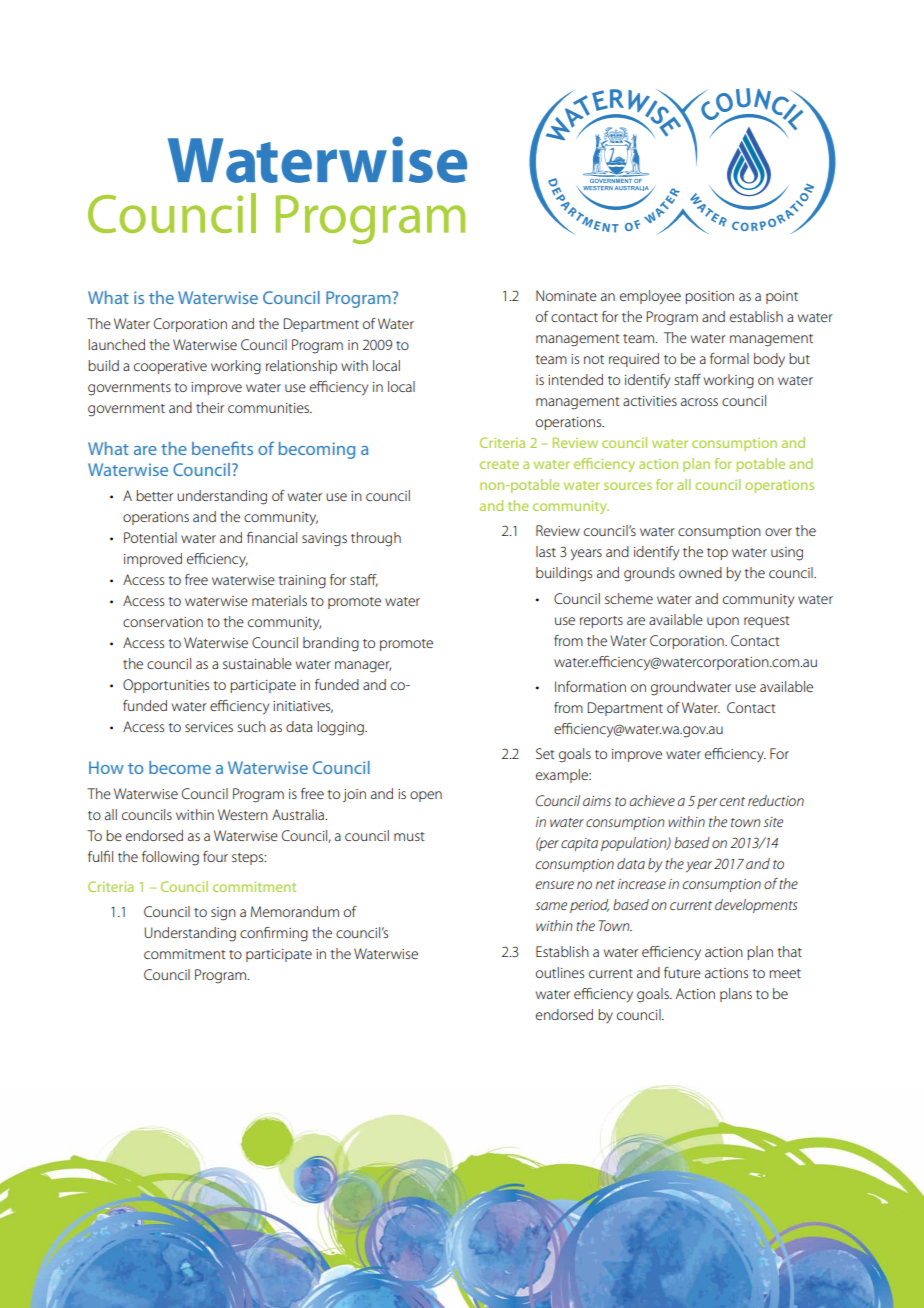  I want to click on better, so click(154, 495).
